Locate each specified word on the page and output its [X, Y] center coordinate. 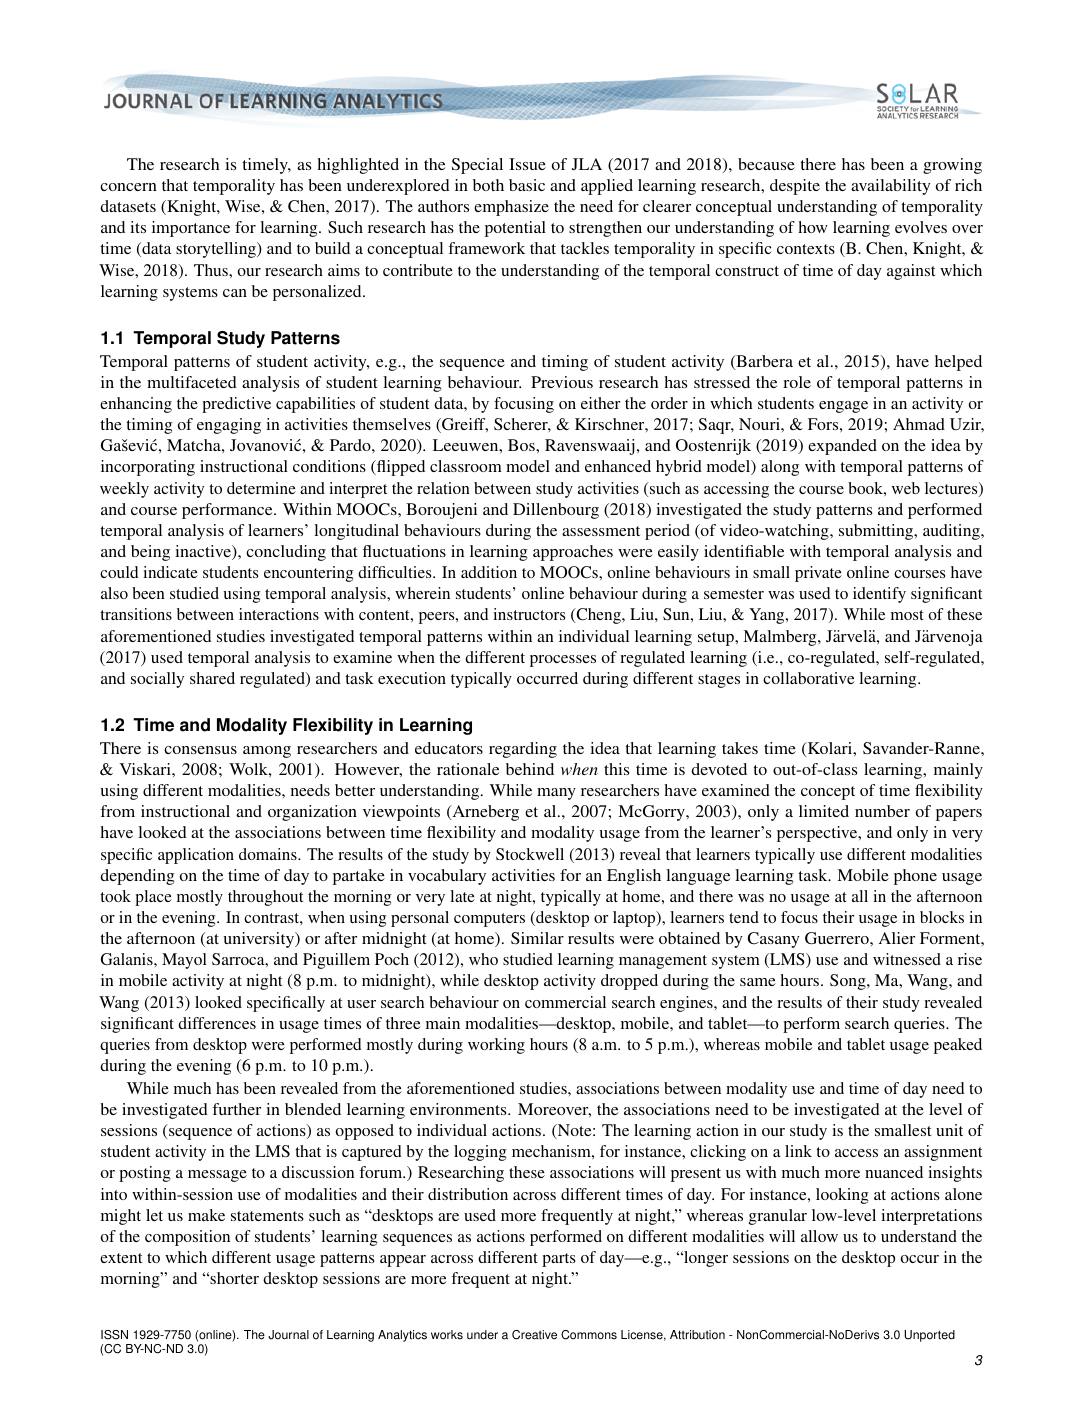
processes [563, 661]
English [634, 877]
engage [843, 407]
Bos [522, 445]
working [496, 1046]
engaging [229, 426]
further [236, 1109]
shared [212, 678]
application [196, 856]
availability [890, 187]
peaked [958, 1046]
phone [915, 877]
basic [527, 185]
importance [191, 229]
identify [879, 595]
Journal [288, 1335]
